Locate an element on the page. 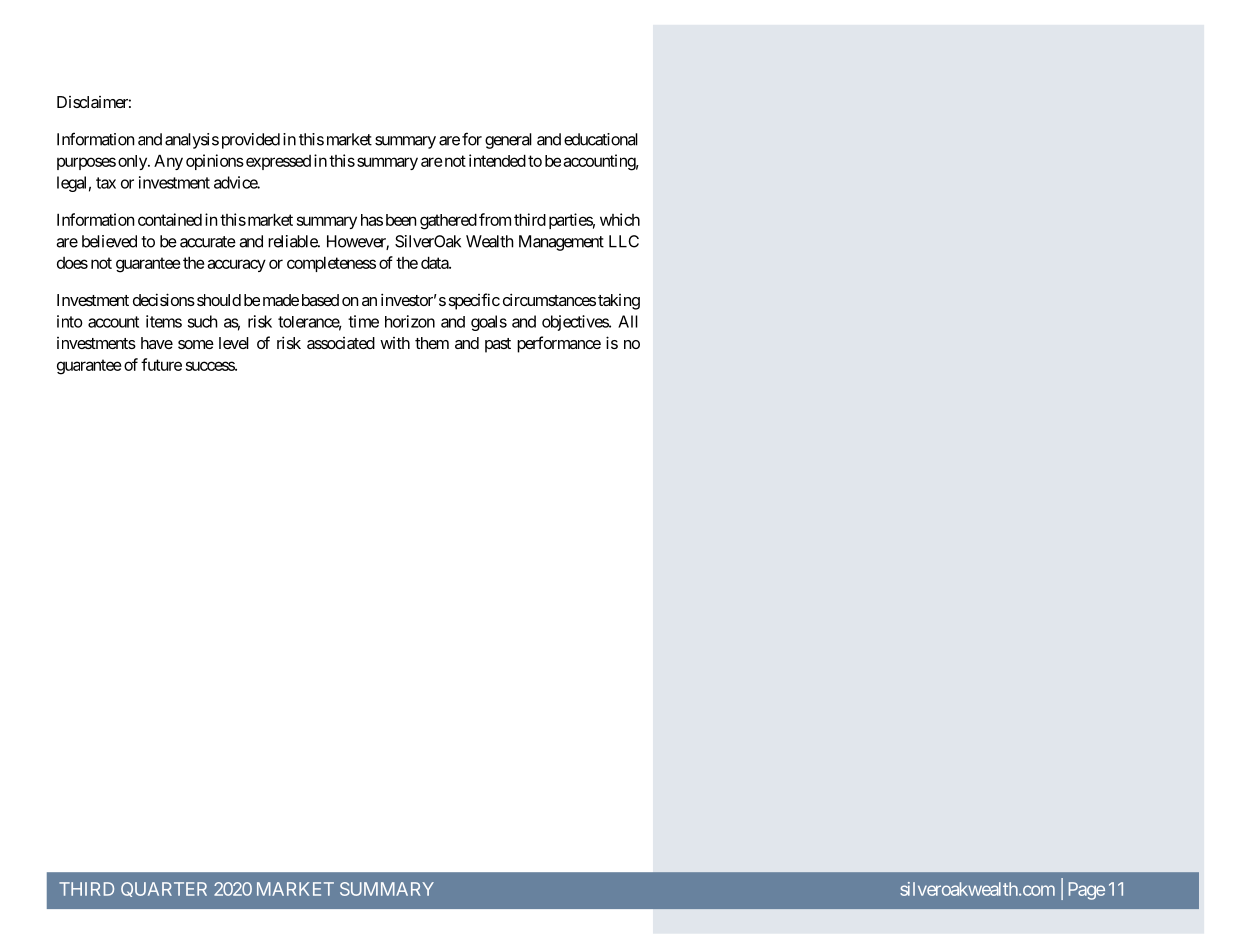 This document has width=1233, height=952. QUARTER is located at coordinates (164, 889).
